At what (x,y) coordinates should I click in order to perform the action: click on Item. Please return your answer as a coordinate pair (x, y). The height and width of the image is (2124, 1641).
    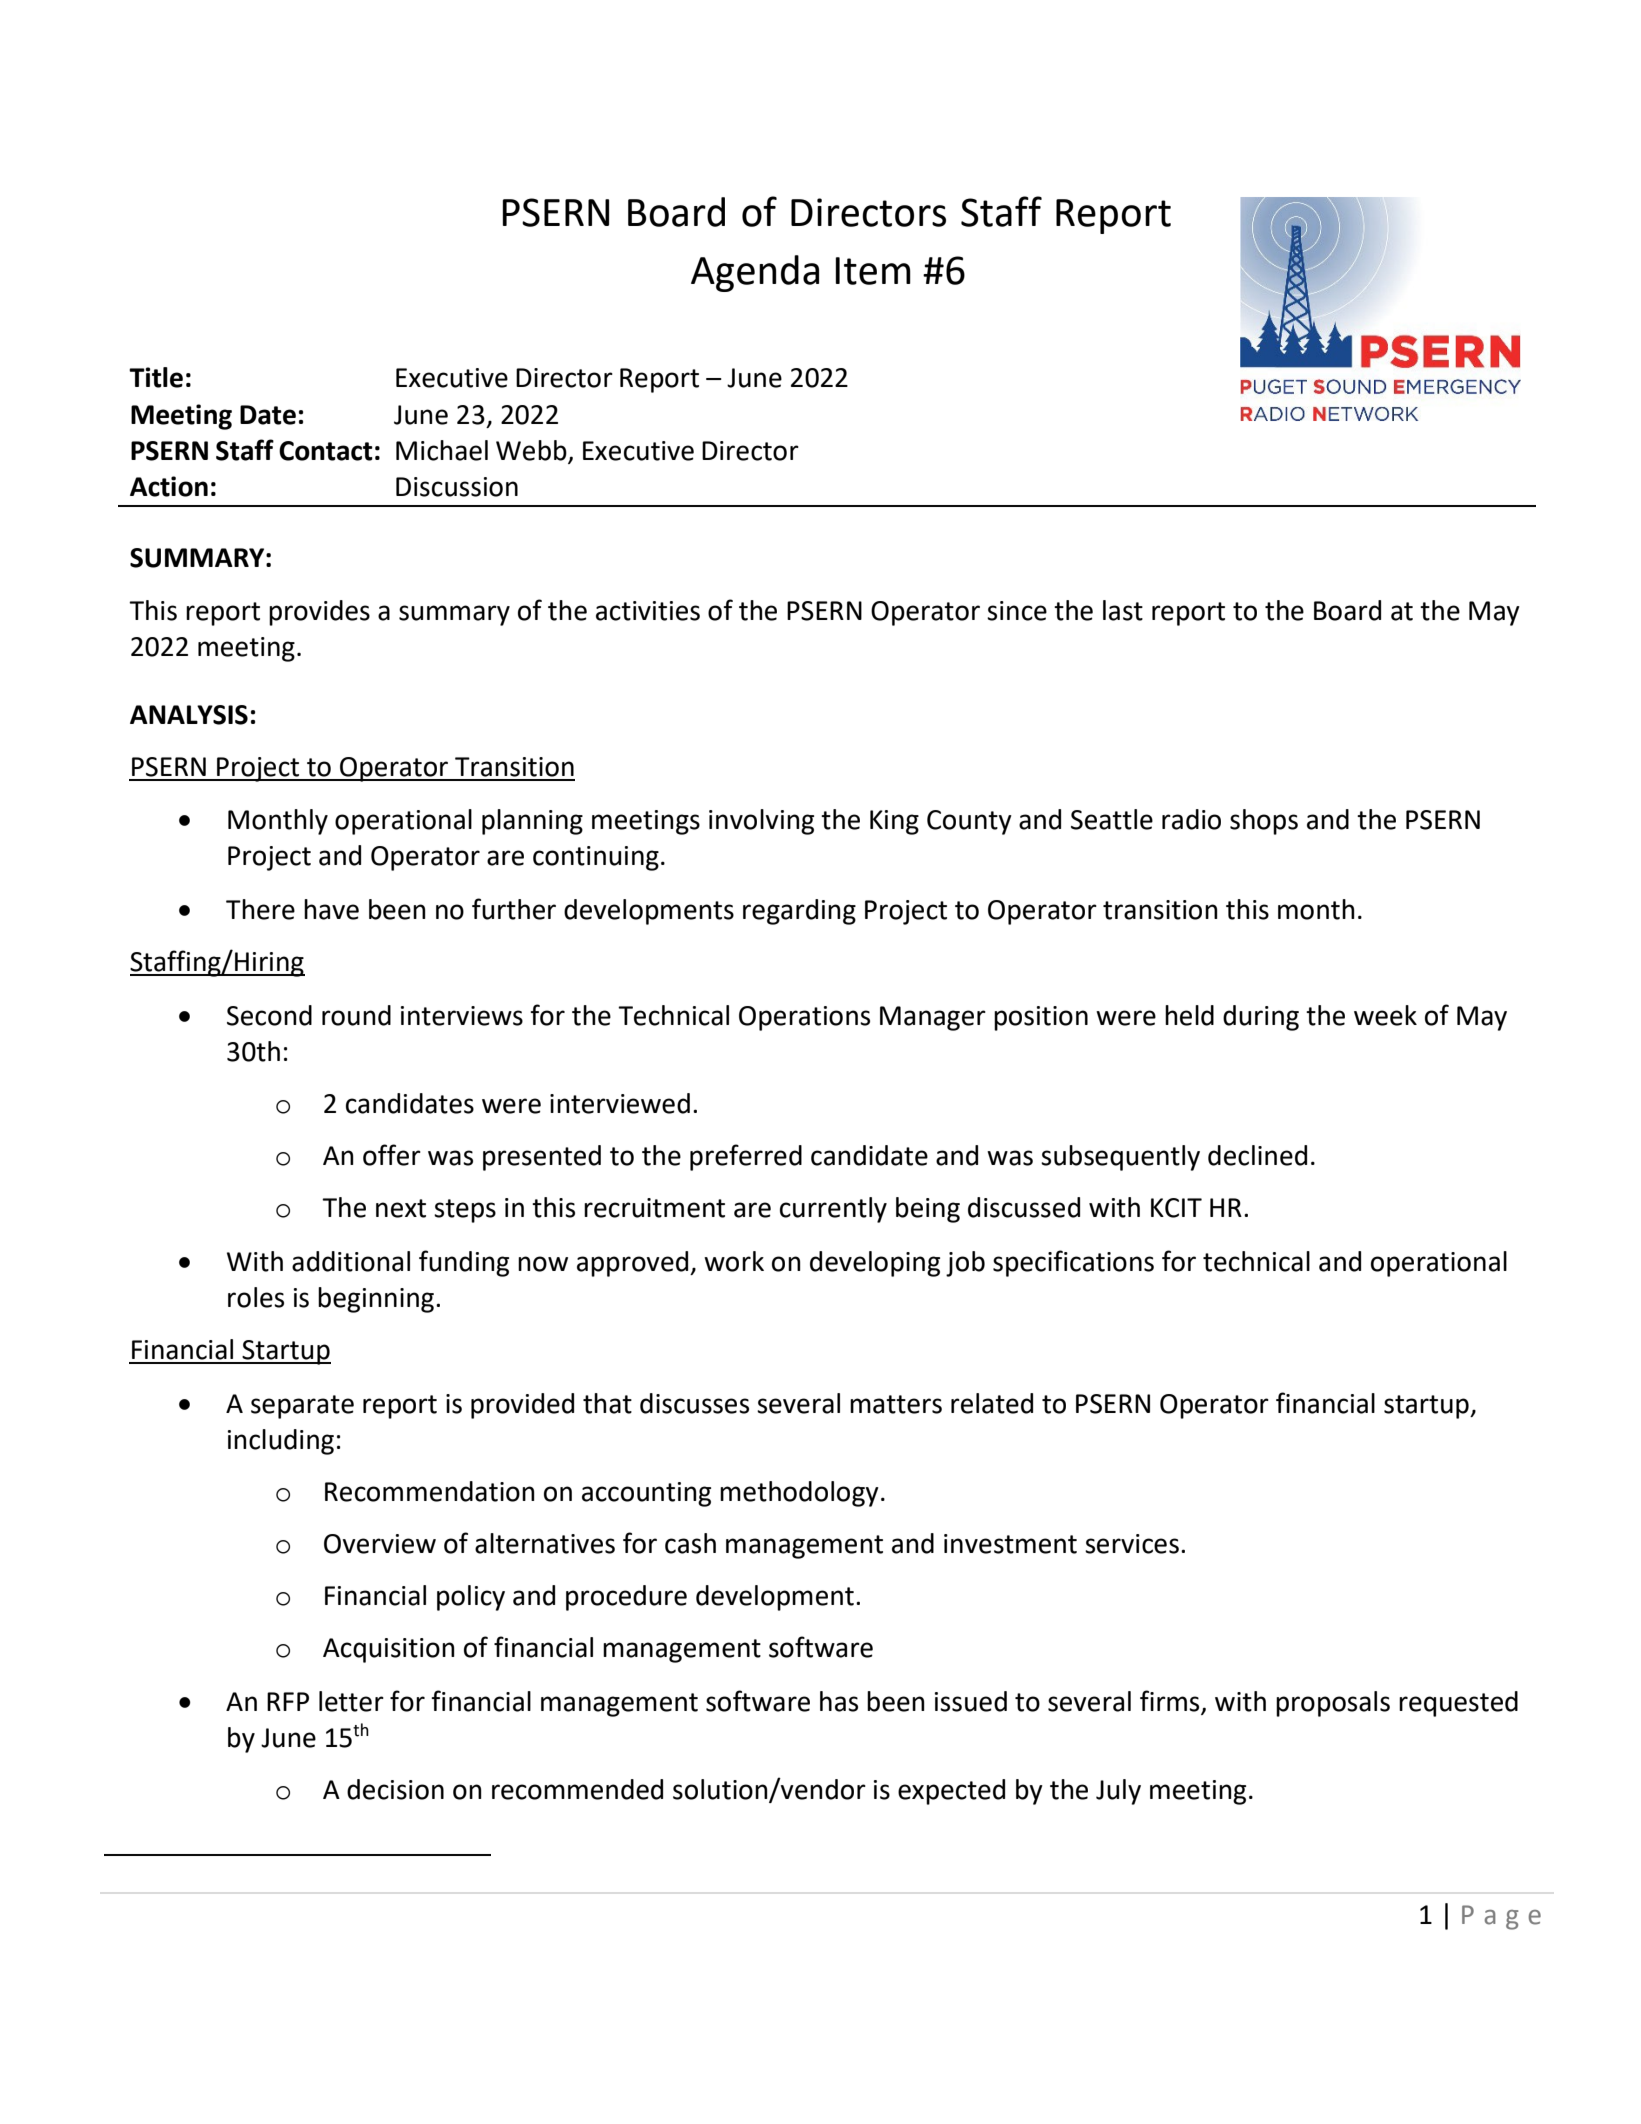
    Looking at the image, I should click on (873, 271).
